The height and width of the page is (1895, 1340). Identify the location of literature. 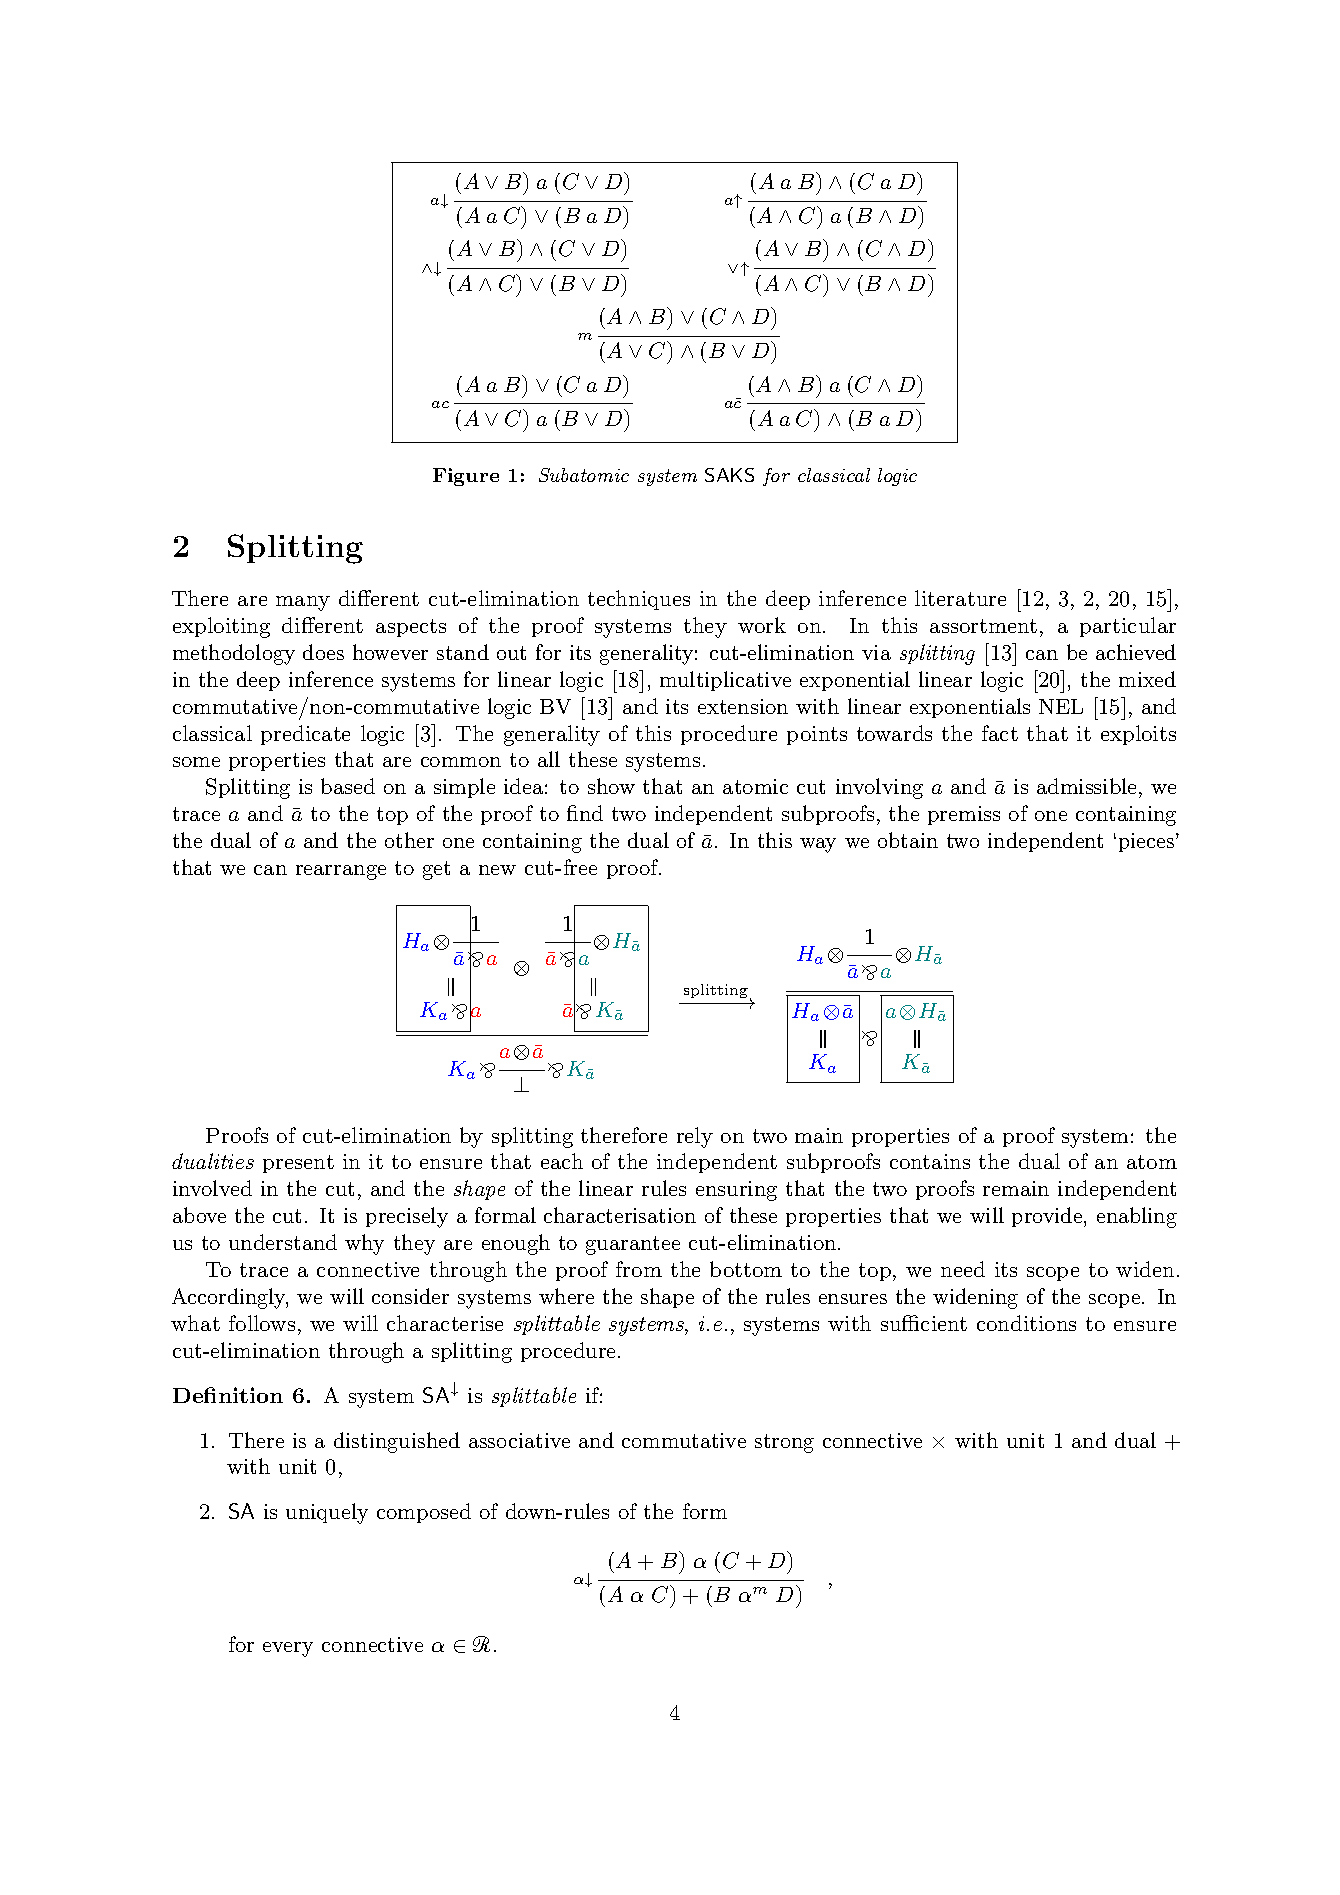
(960, 598).
